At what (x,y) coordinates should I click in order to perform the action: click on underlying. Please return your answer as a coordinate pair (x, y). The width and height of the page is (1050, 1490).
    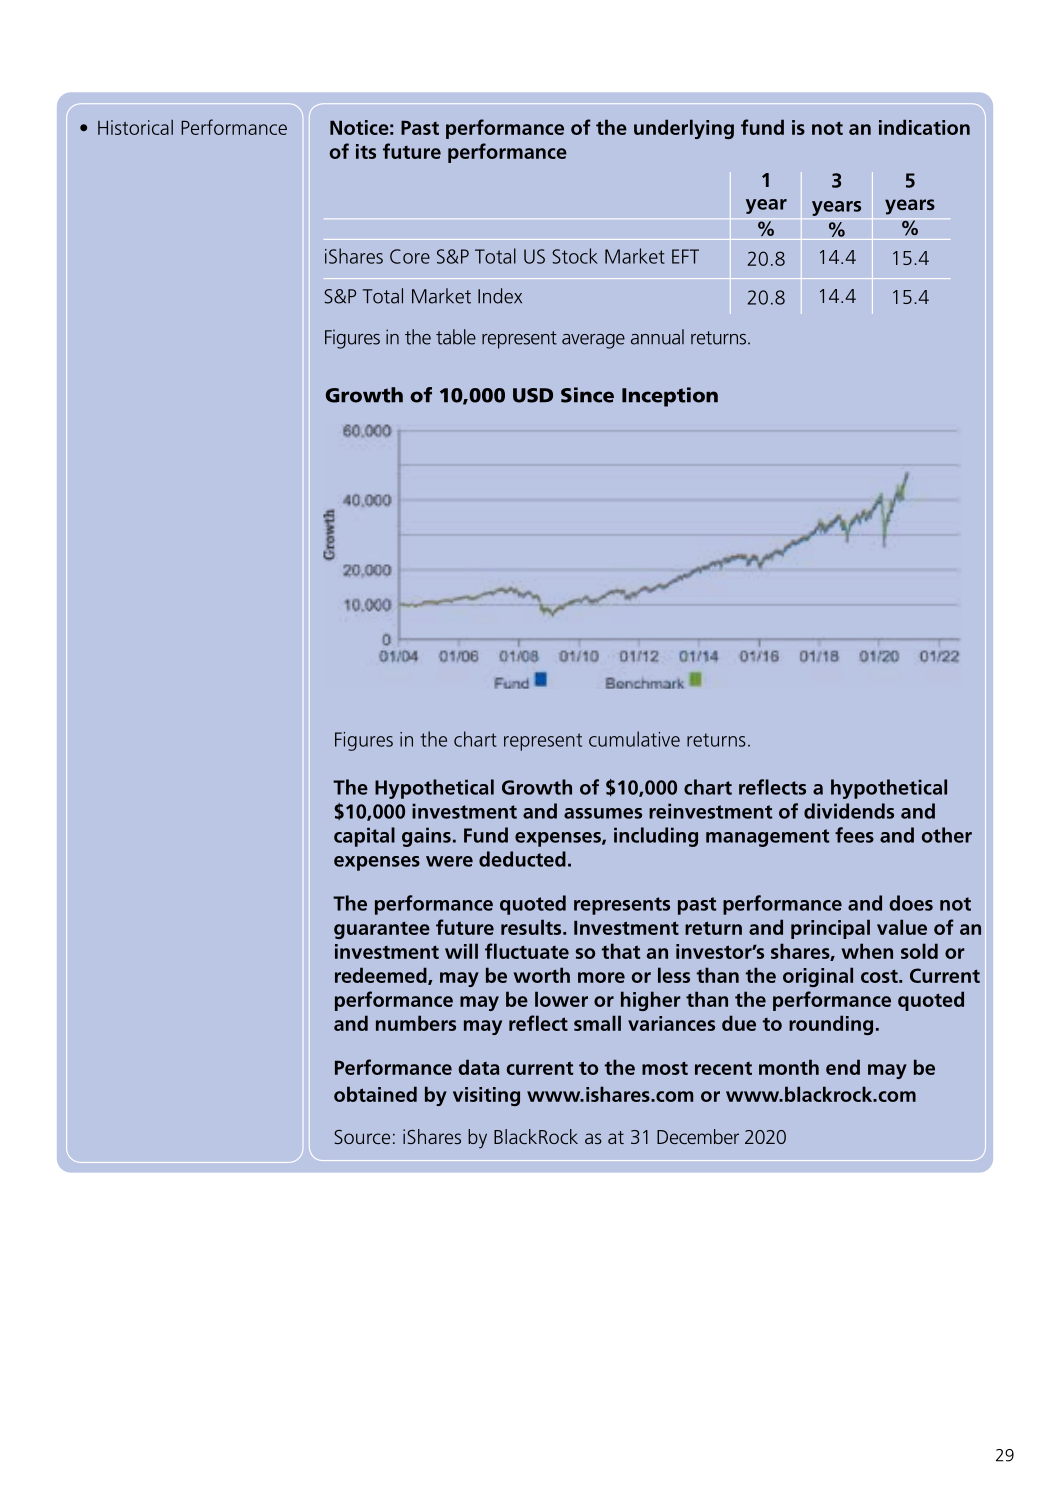
    Looking at the image, I should click on (684, 129).
